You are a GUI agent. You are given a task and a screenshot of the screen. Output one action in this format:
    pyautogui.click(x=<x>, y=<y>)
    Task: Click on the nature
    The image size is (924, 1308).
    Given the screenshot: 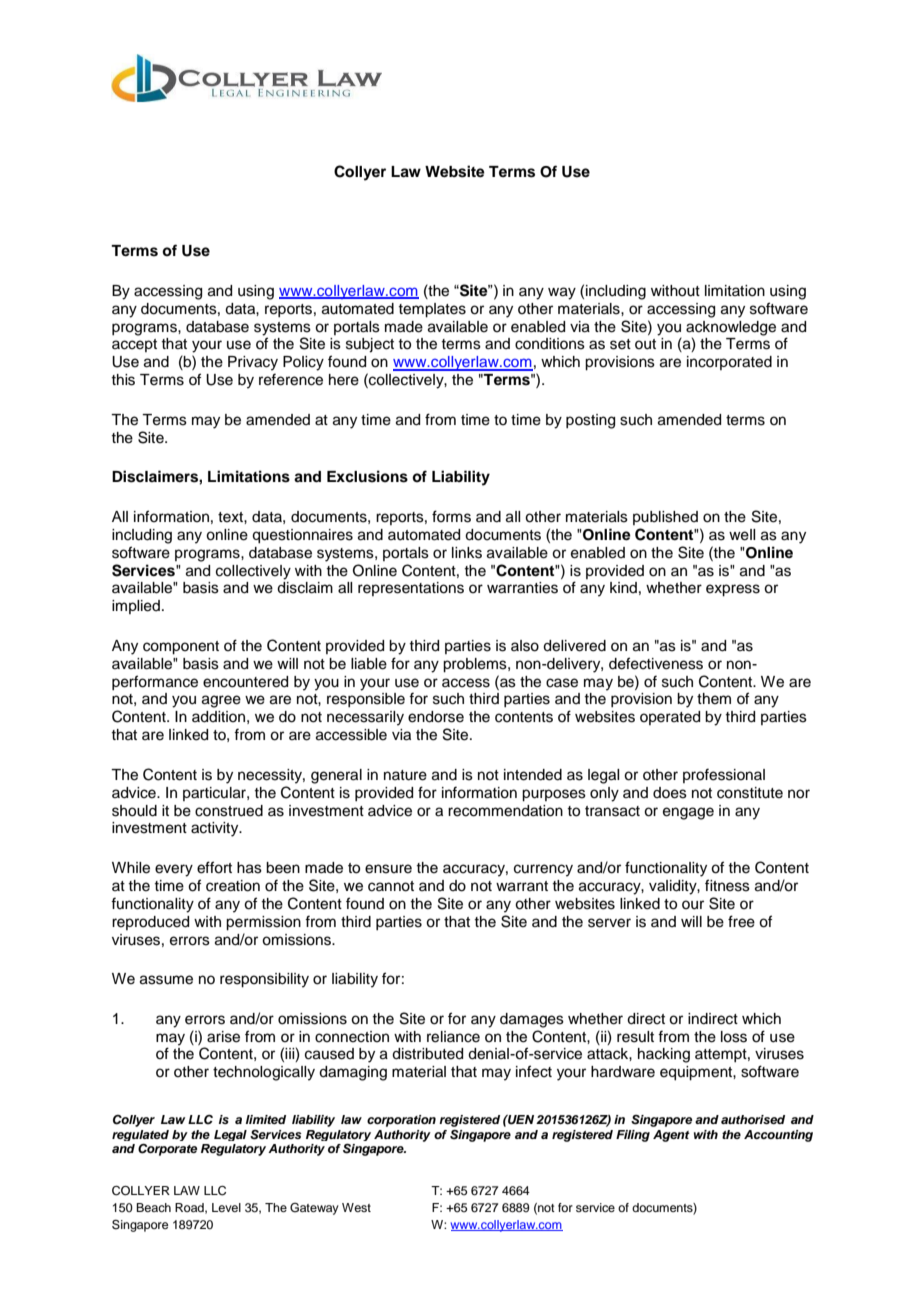 What is the action you would take?
    pyautogui.click(x=405, y=775)
